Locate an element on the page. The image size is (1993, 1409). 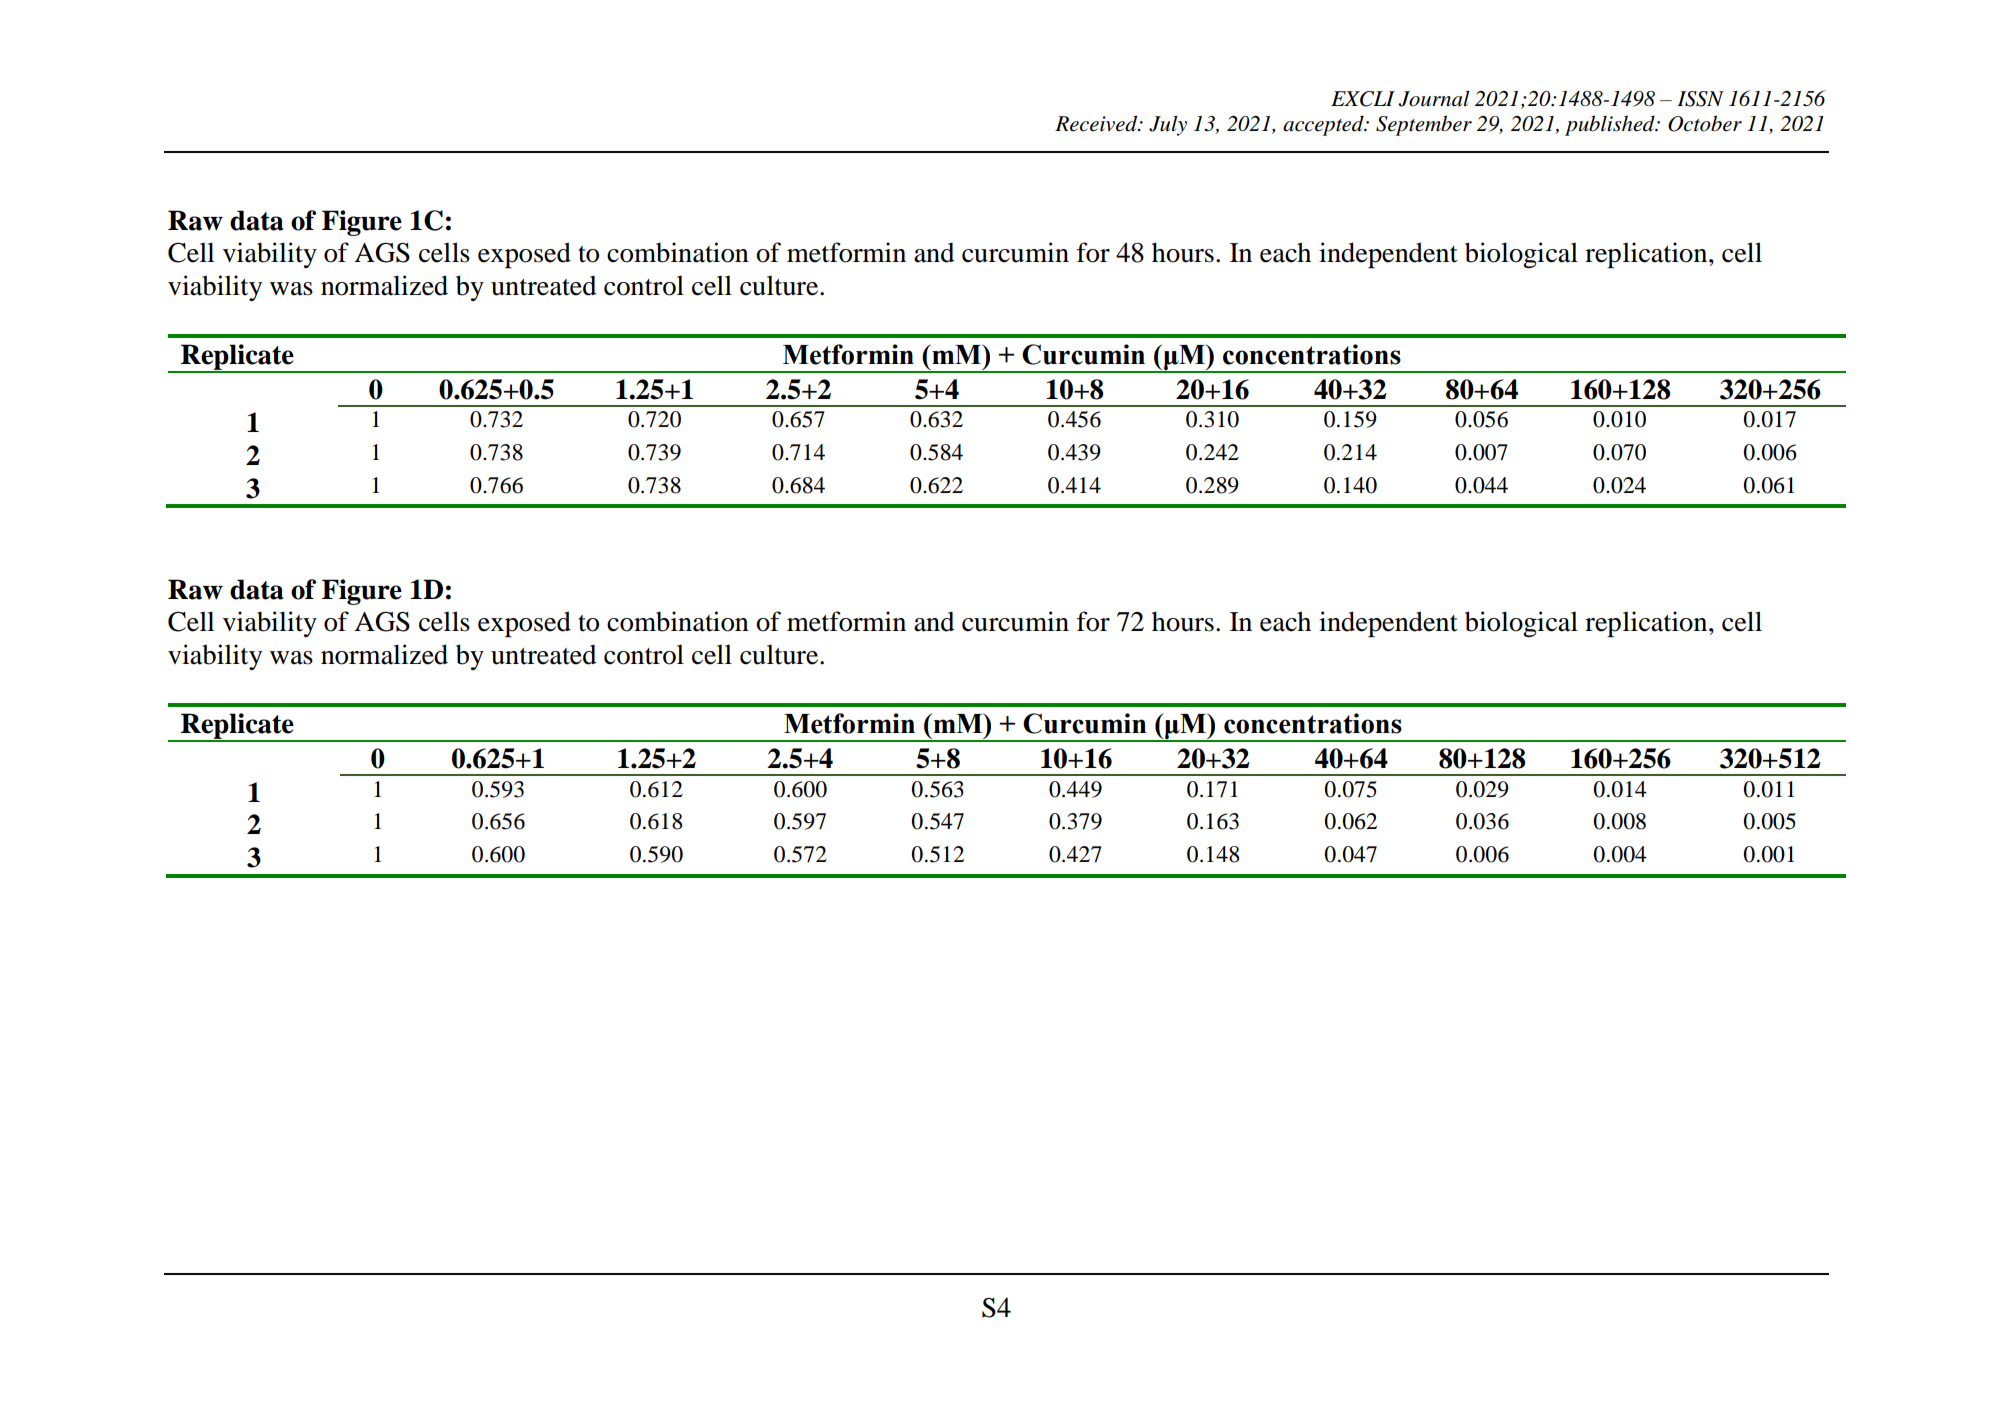
September is located at coordinates (1424, 125).
